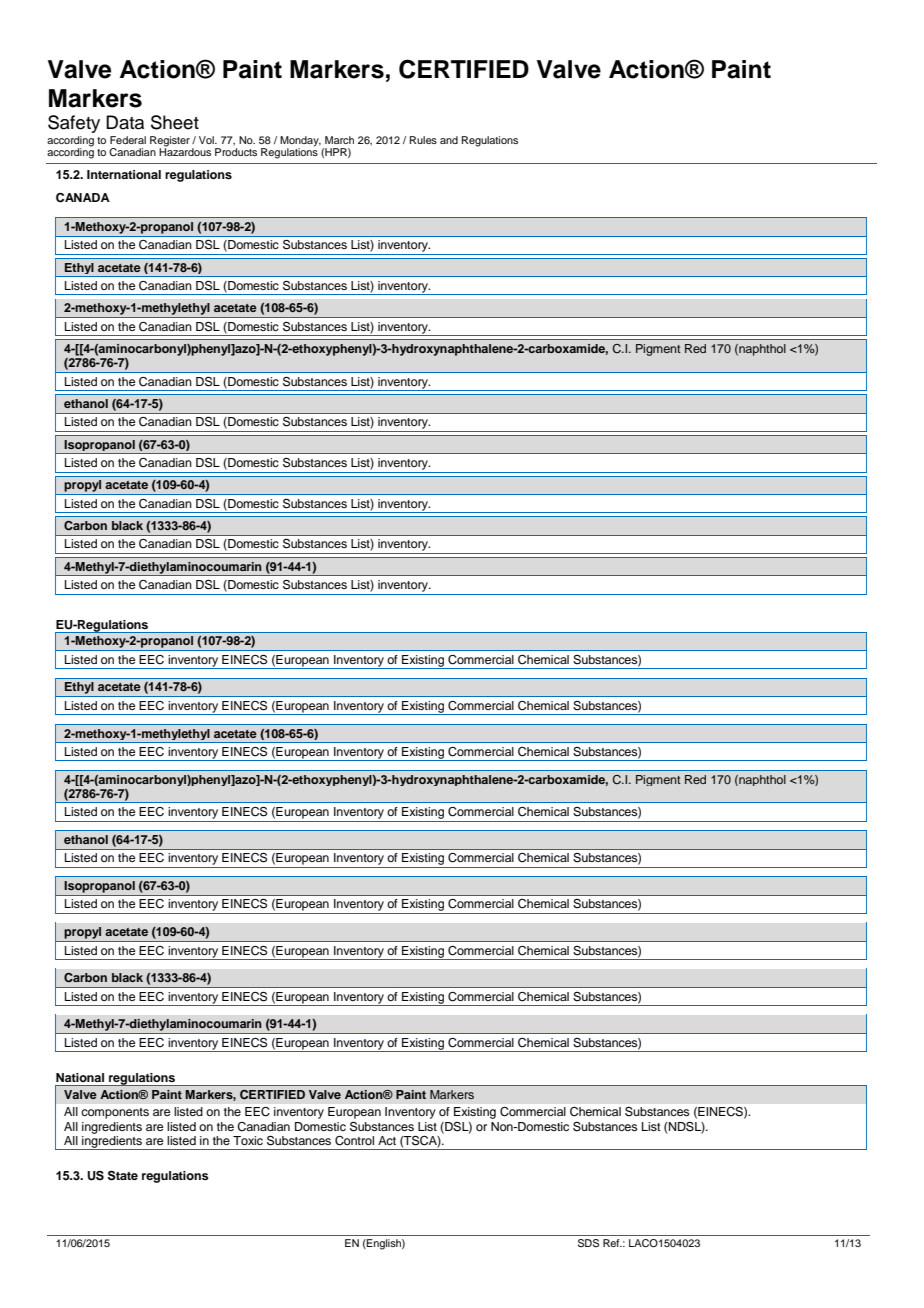 The height and width of the page is (1308, 924). I want to click on CANADA, so click(83, 198).
